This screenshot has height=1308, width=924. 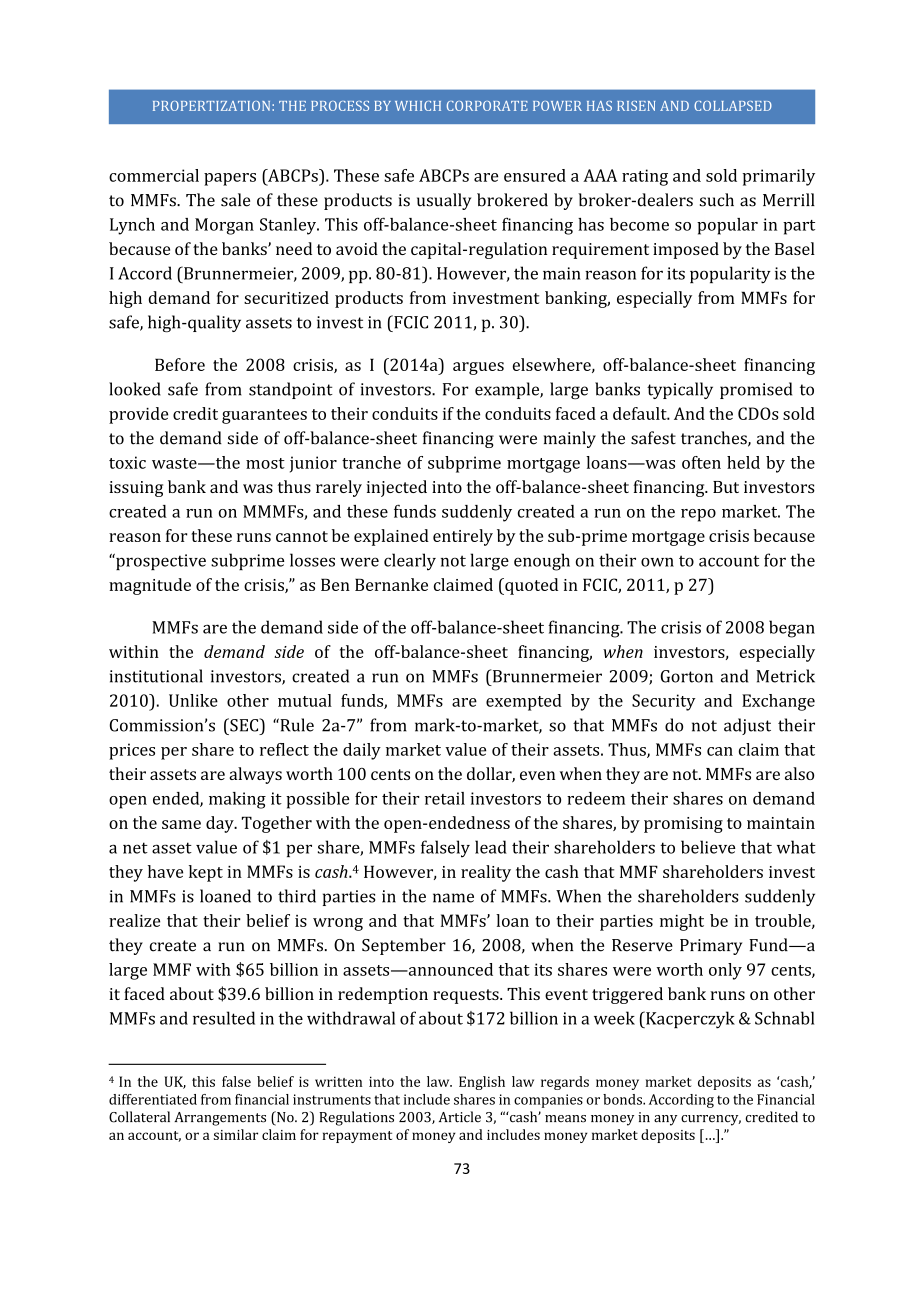 I want to click on promised, so click(x=756, y=390).
